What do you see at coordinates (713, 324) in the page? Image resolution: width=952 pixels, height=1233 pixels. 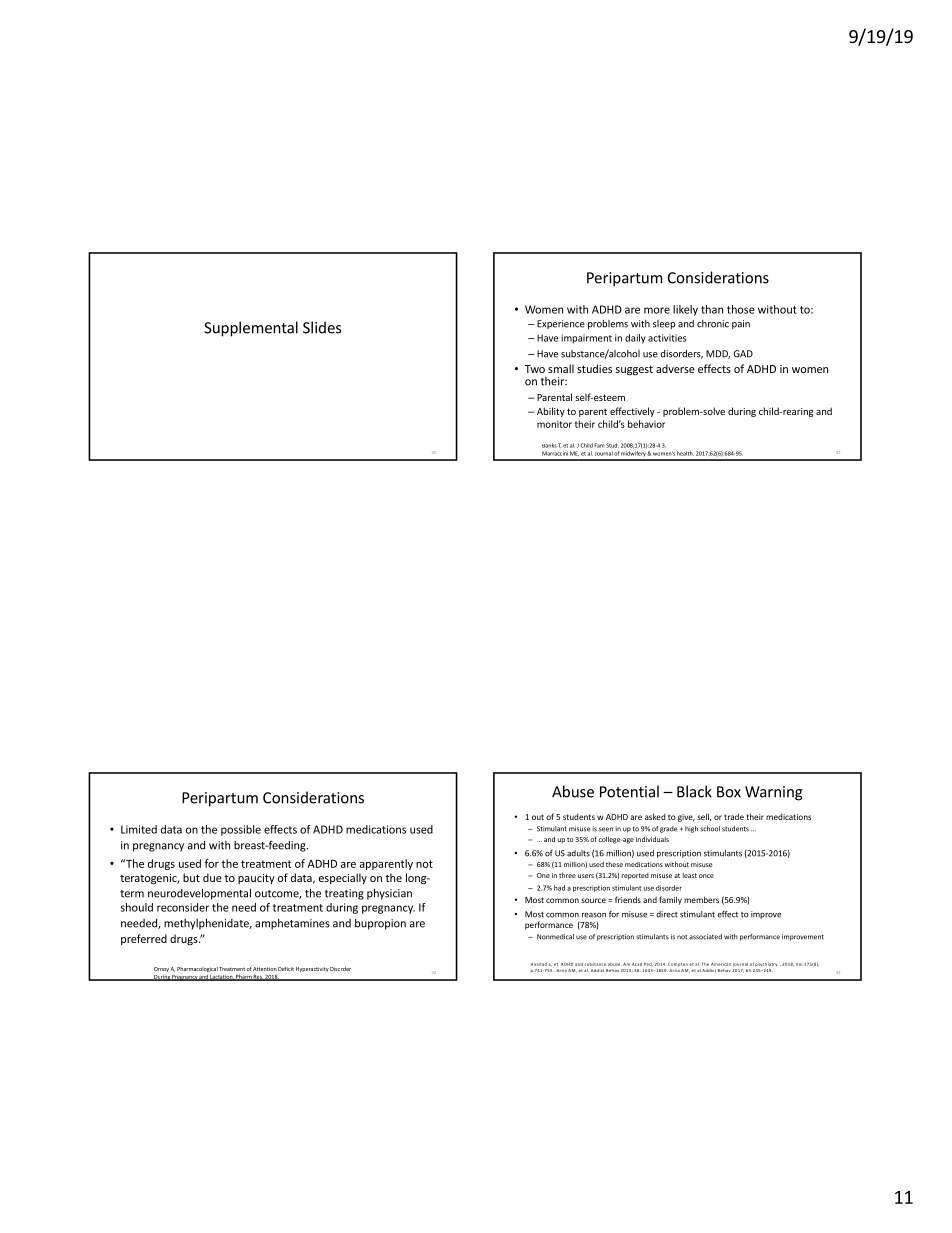 I see `chronic` at bounding box center [713, 324].
